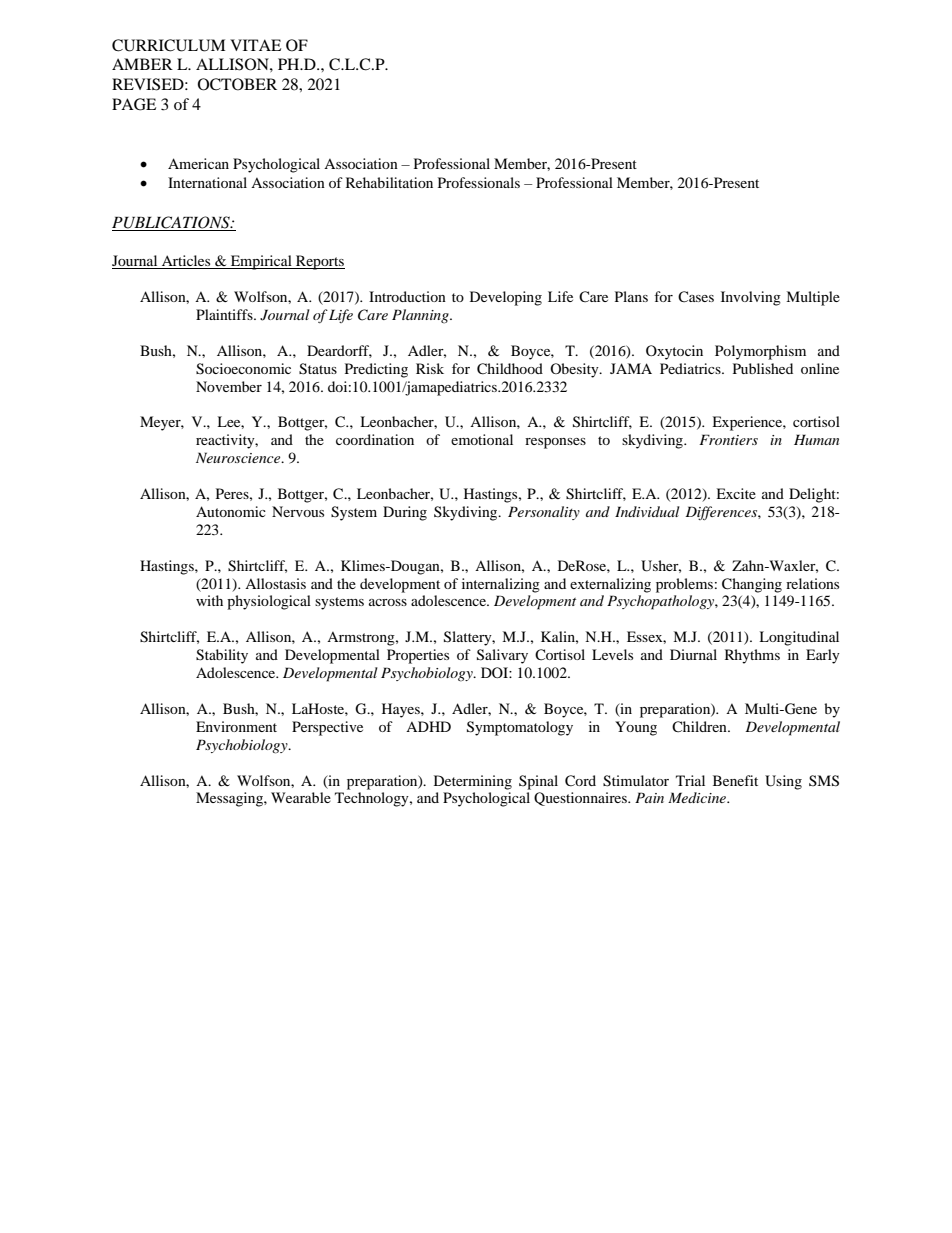 This document has height=1233, width=952. What do you see at coordinates (255, 45) in the document?
I see `VITAE` at bounding box center [255, 45].
